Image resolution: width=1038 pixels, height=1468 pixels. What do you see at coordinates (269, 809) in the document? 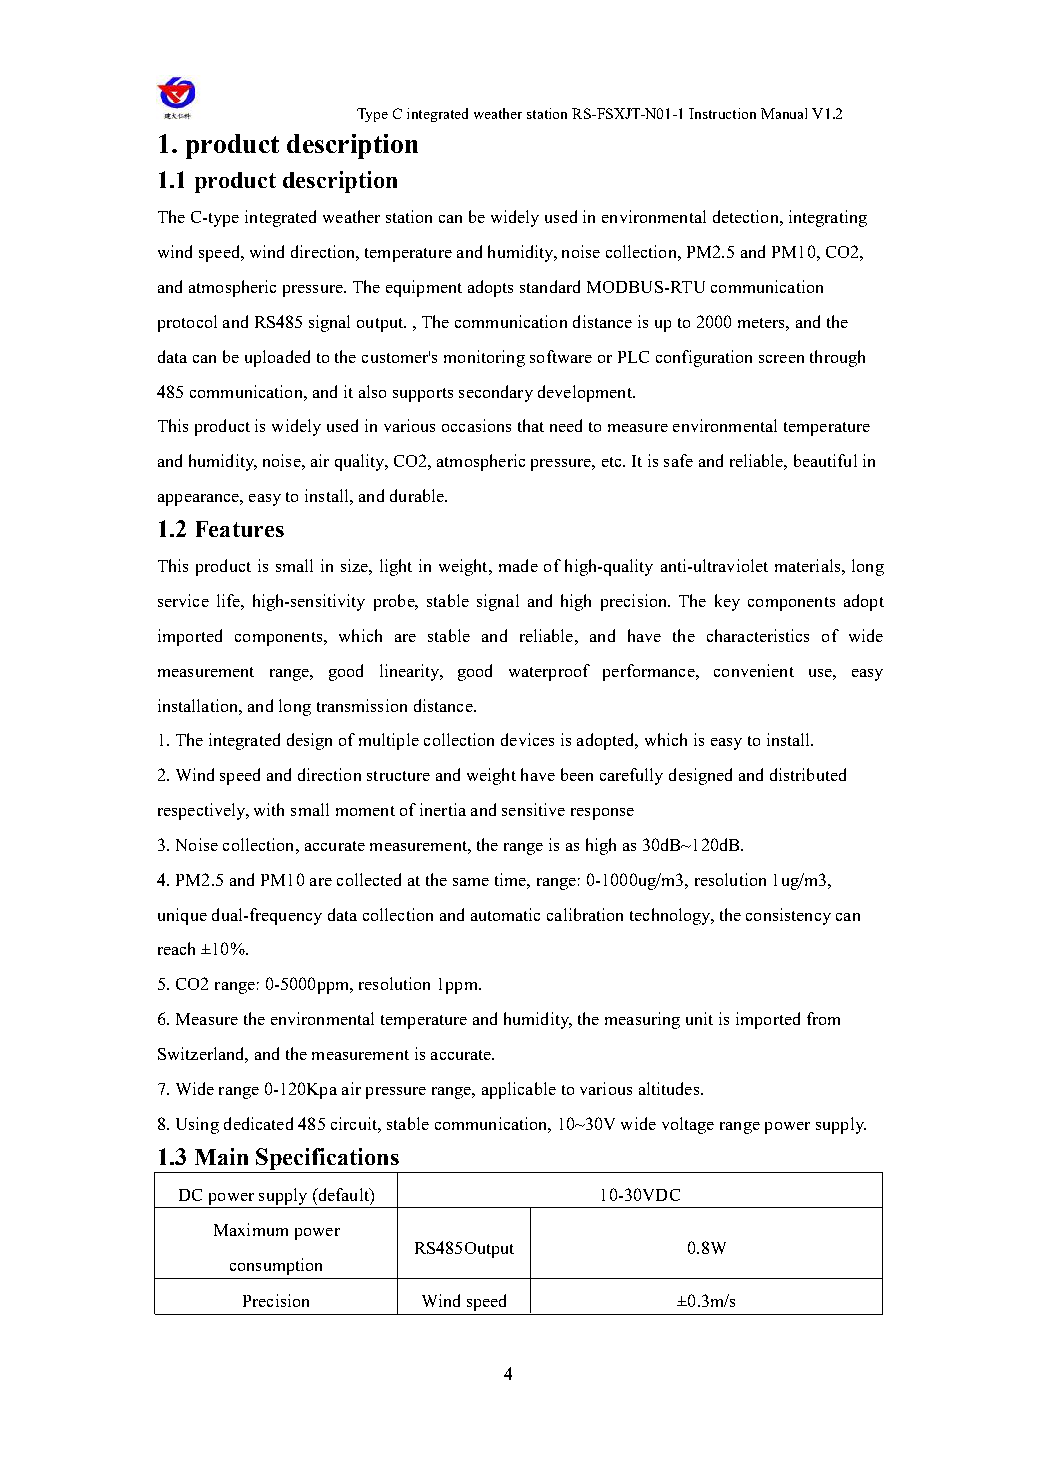
I see `with` at bounding box center [269, 809].
